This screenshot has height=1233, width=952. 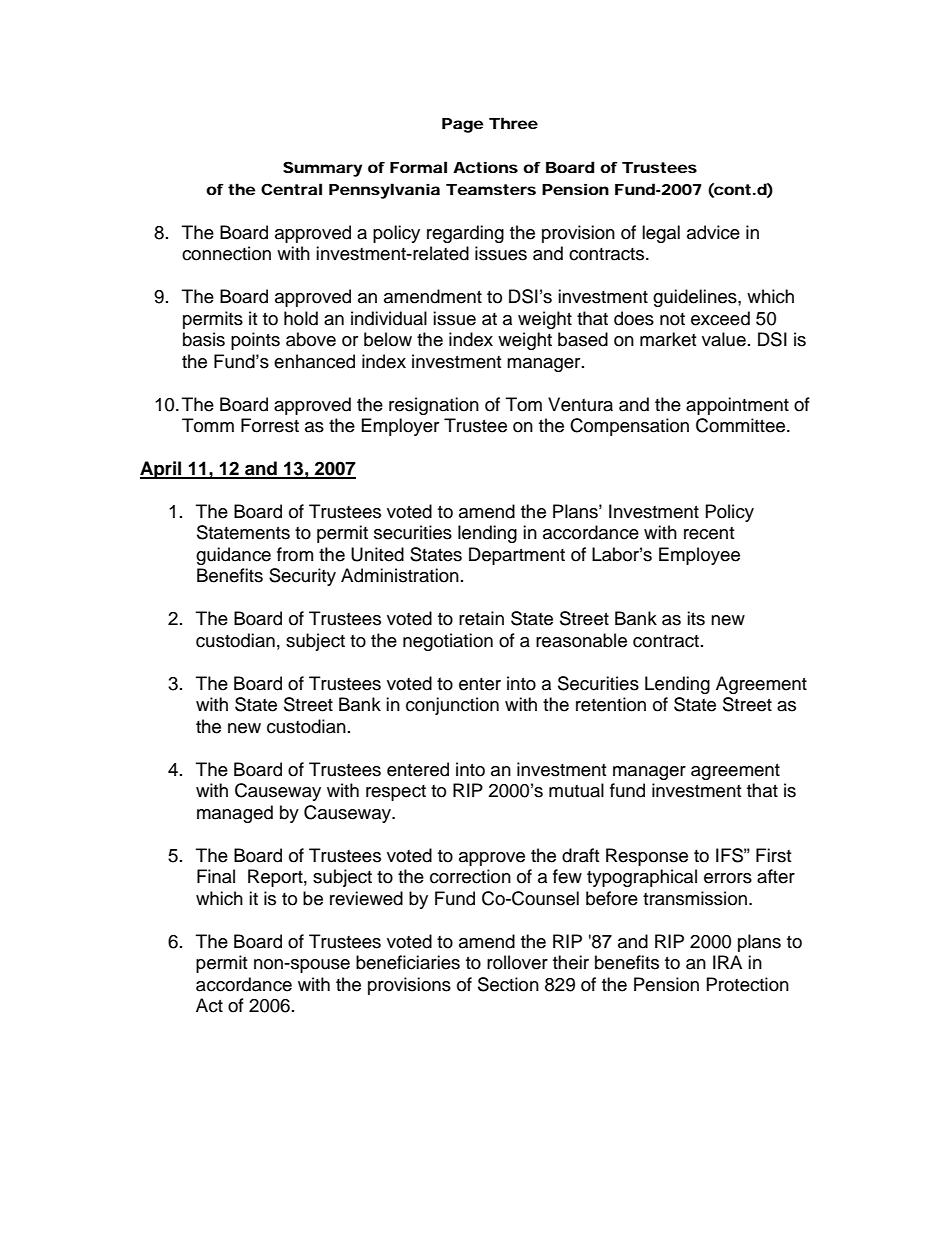 I want to click on Final, so click(x=216, y=876).
